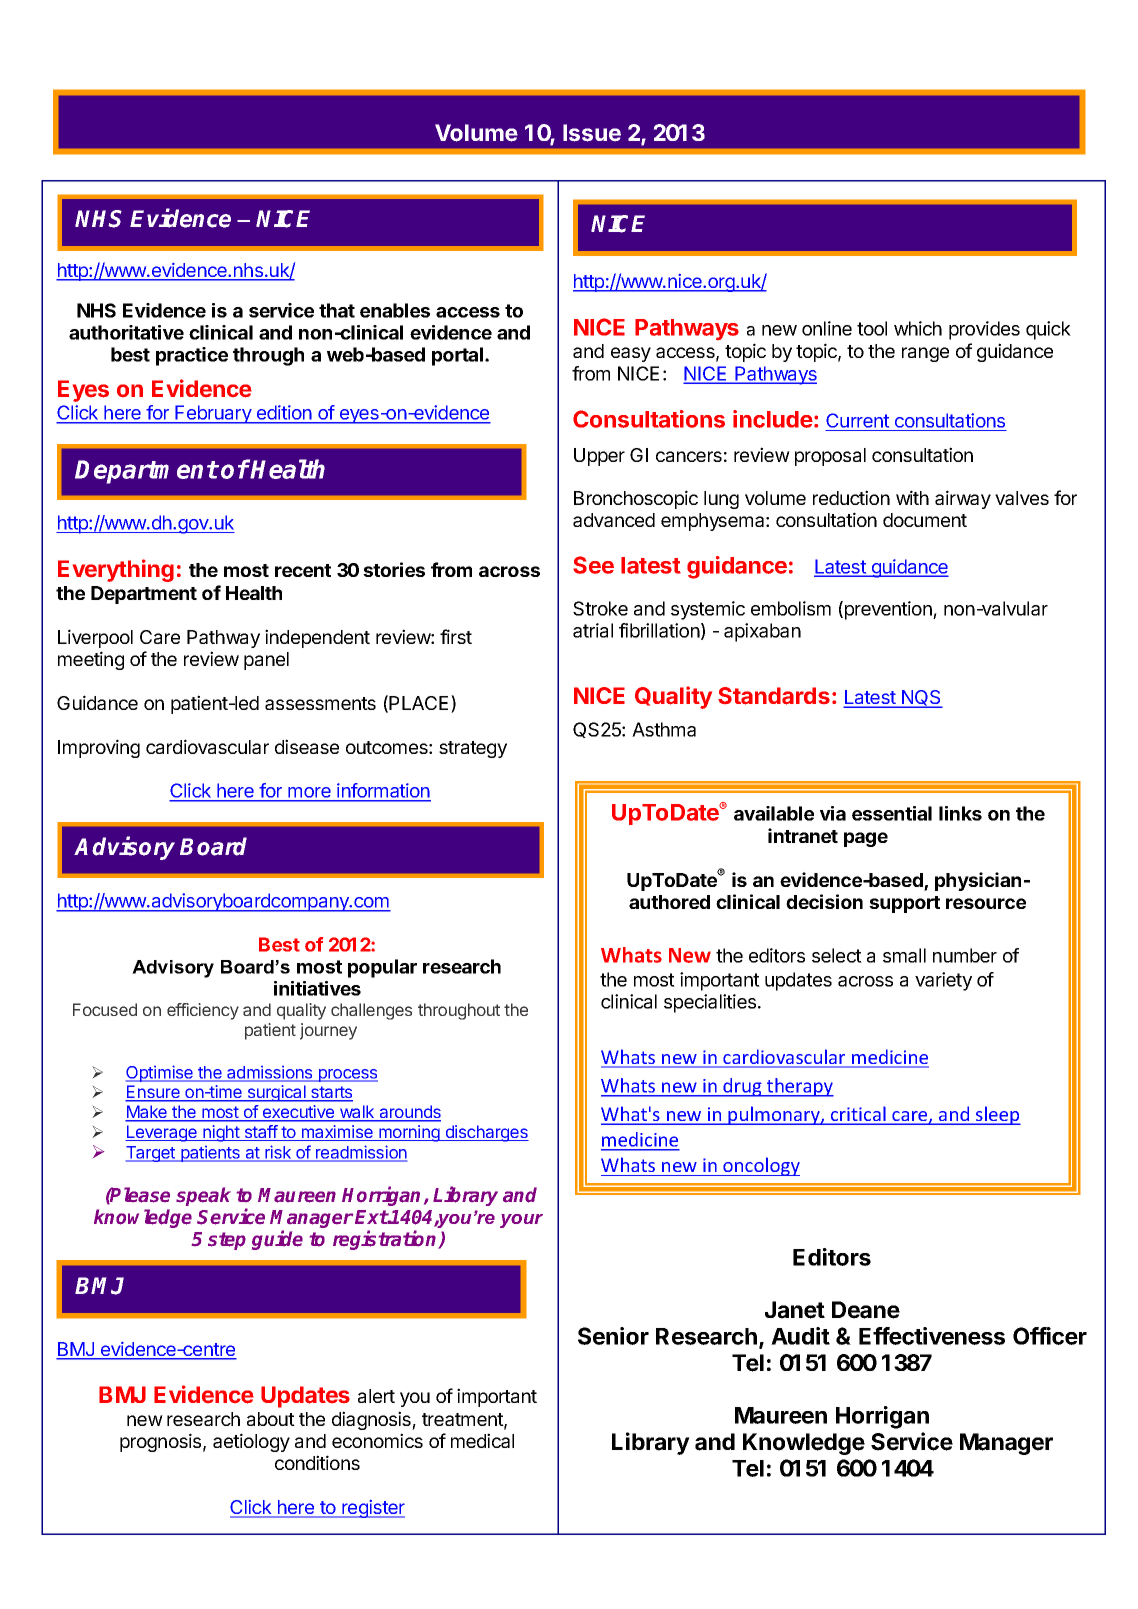 The image size is (1138, 1609). Describe the element at coordinates (592, 133) in the document. I see `Issue` at that location.
